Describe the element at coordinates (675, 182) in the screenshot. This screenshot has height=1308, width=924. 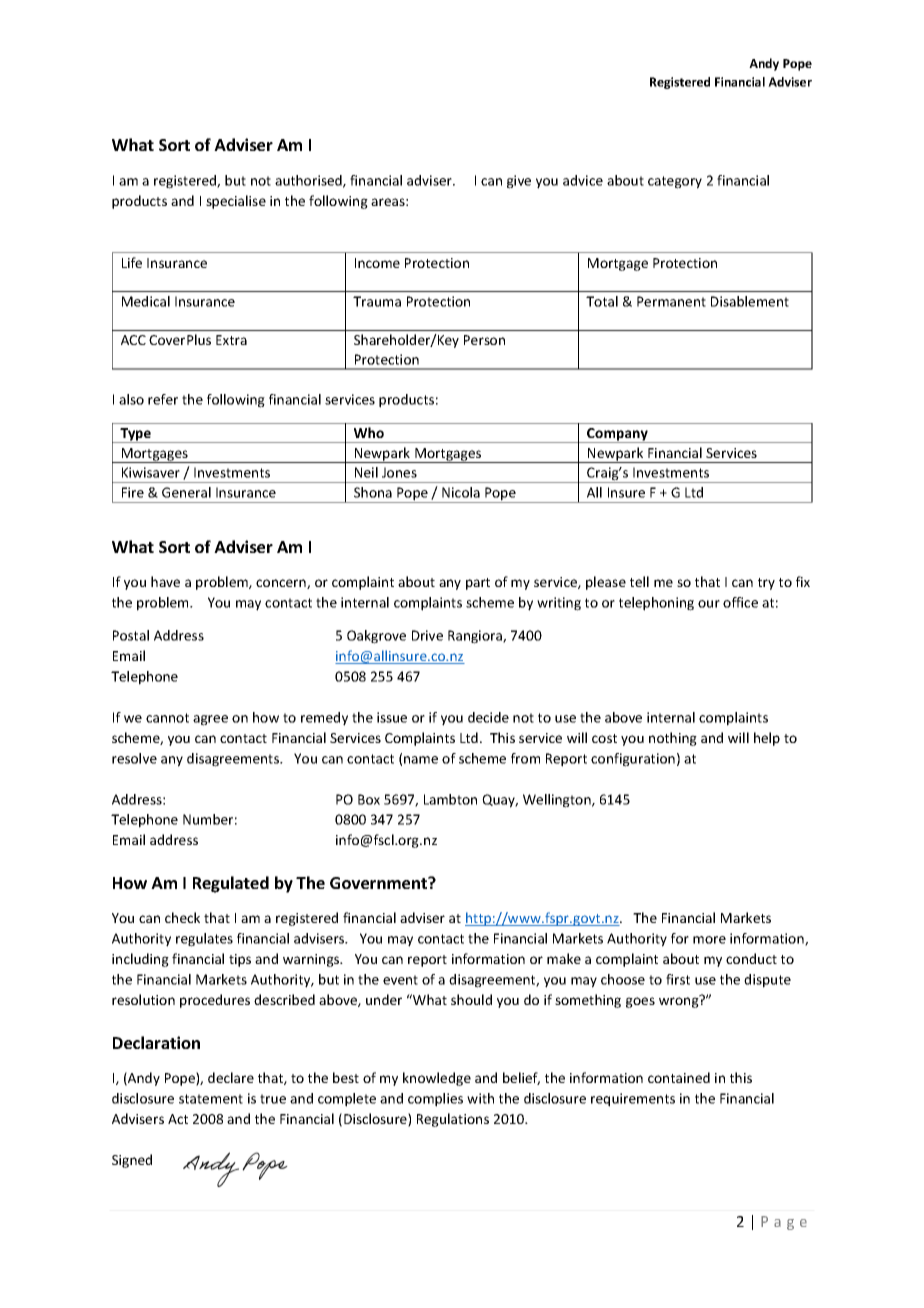
I see `category` at that location.
